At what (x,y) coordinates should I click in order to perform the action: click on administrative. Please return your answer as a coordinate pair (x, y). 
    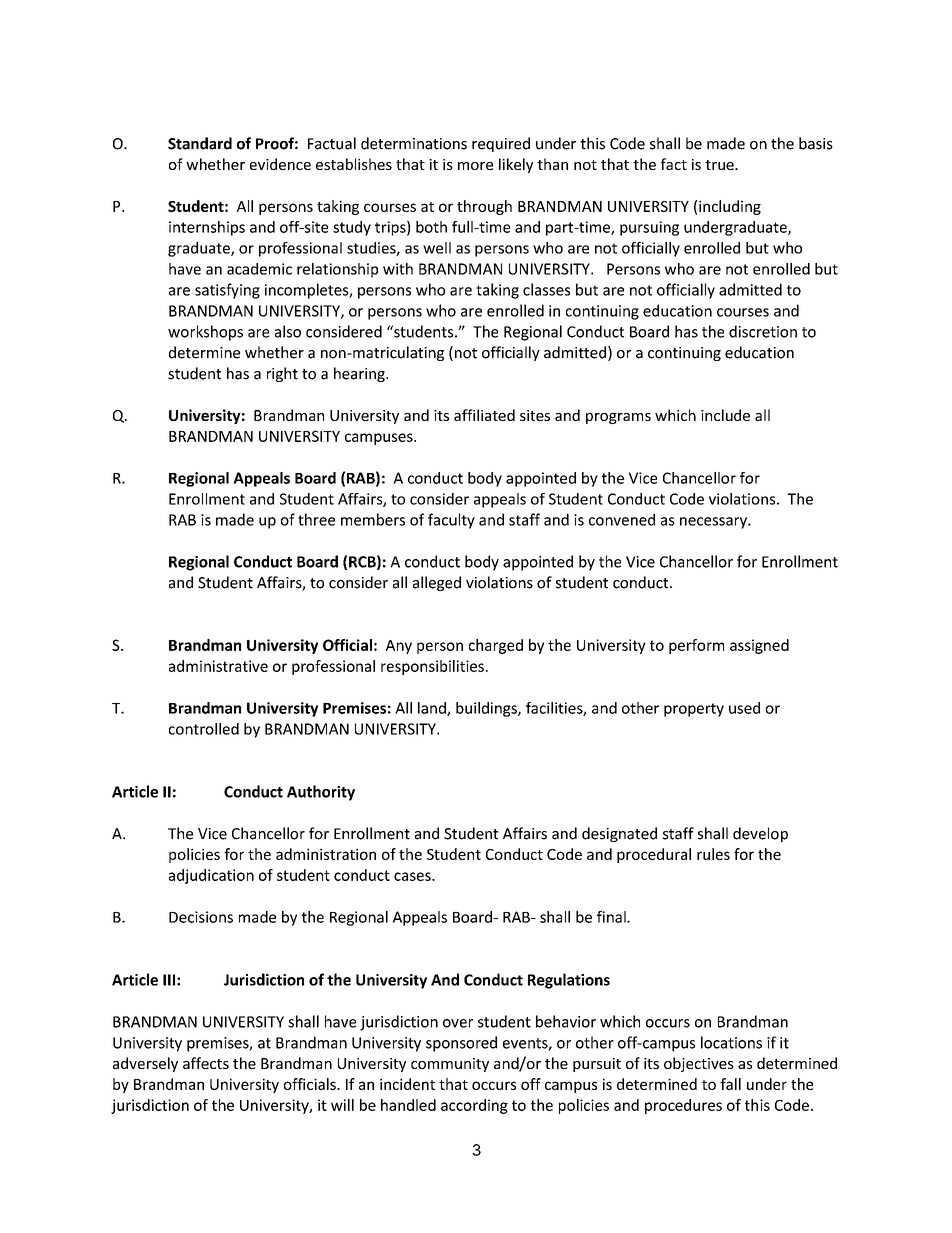
    Looking at the image, I should click on (218, 666).
